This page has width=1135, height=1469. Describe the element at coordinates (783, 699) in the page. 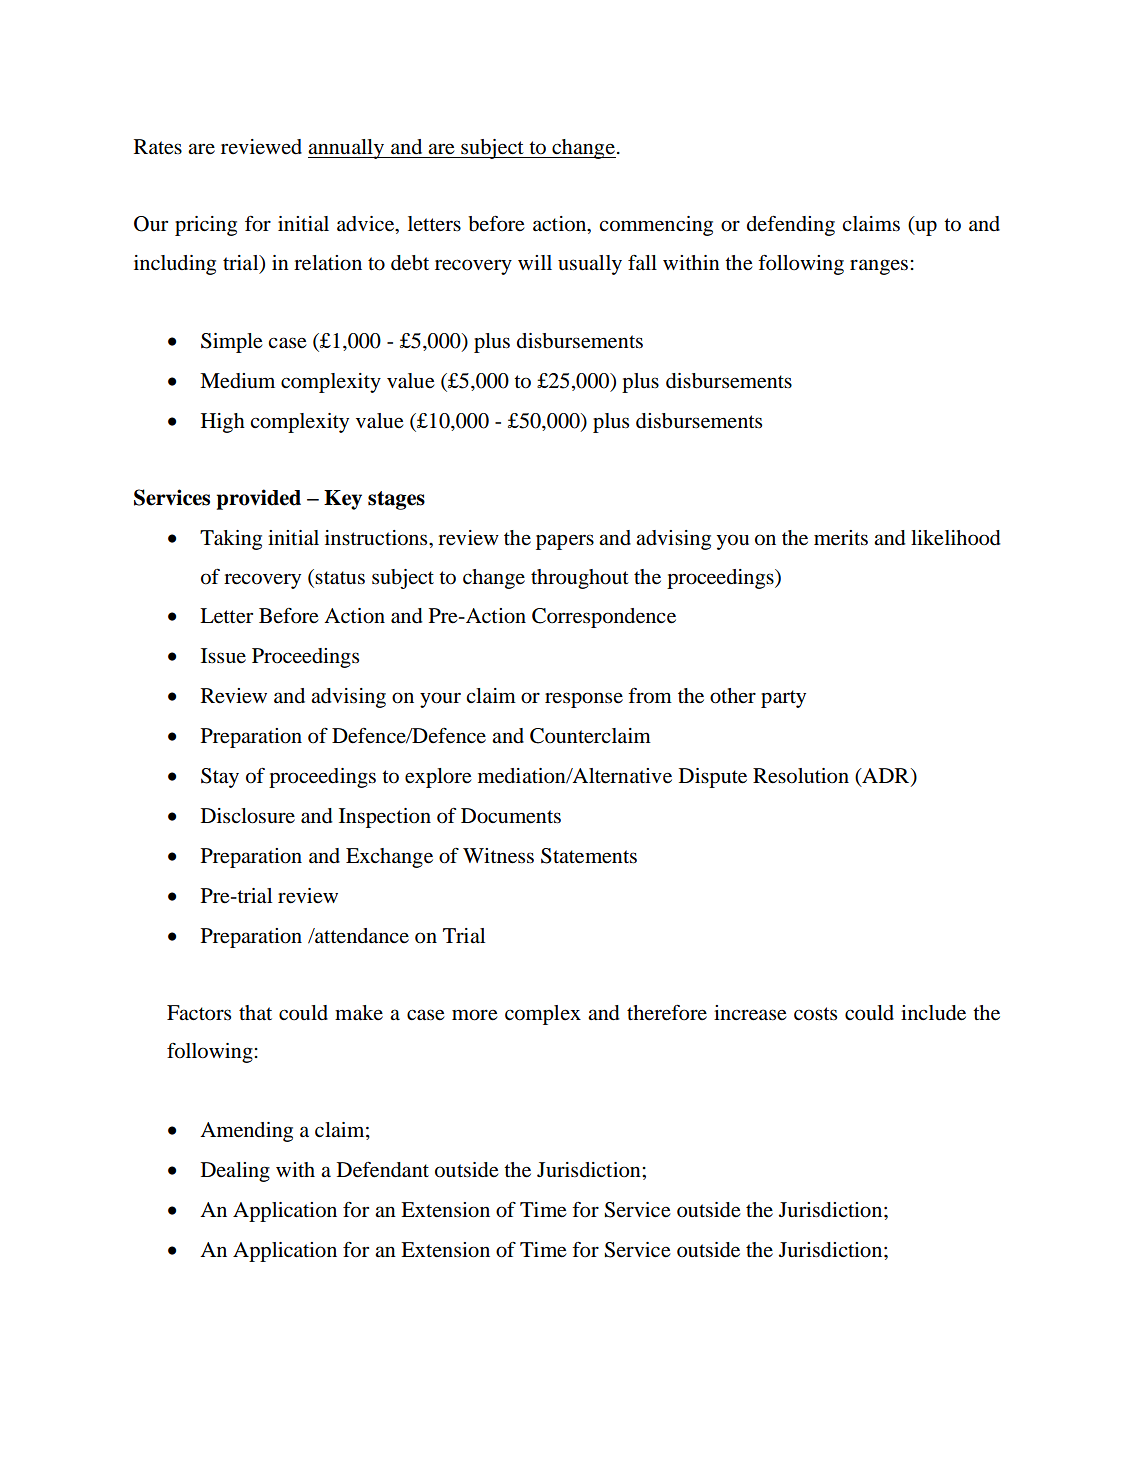

I see `party` at that location.
